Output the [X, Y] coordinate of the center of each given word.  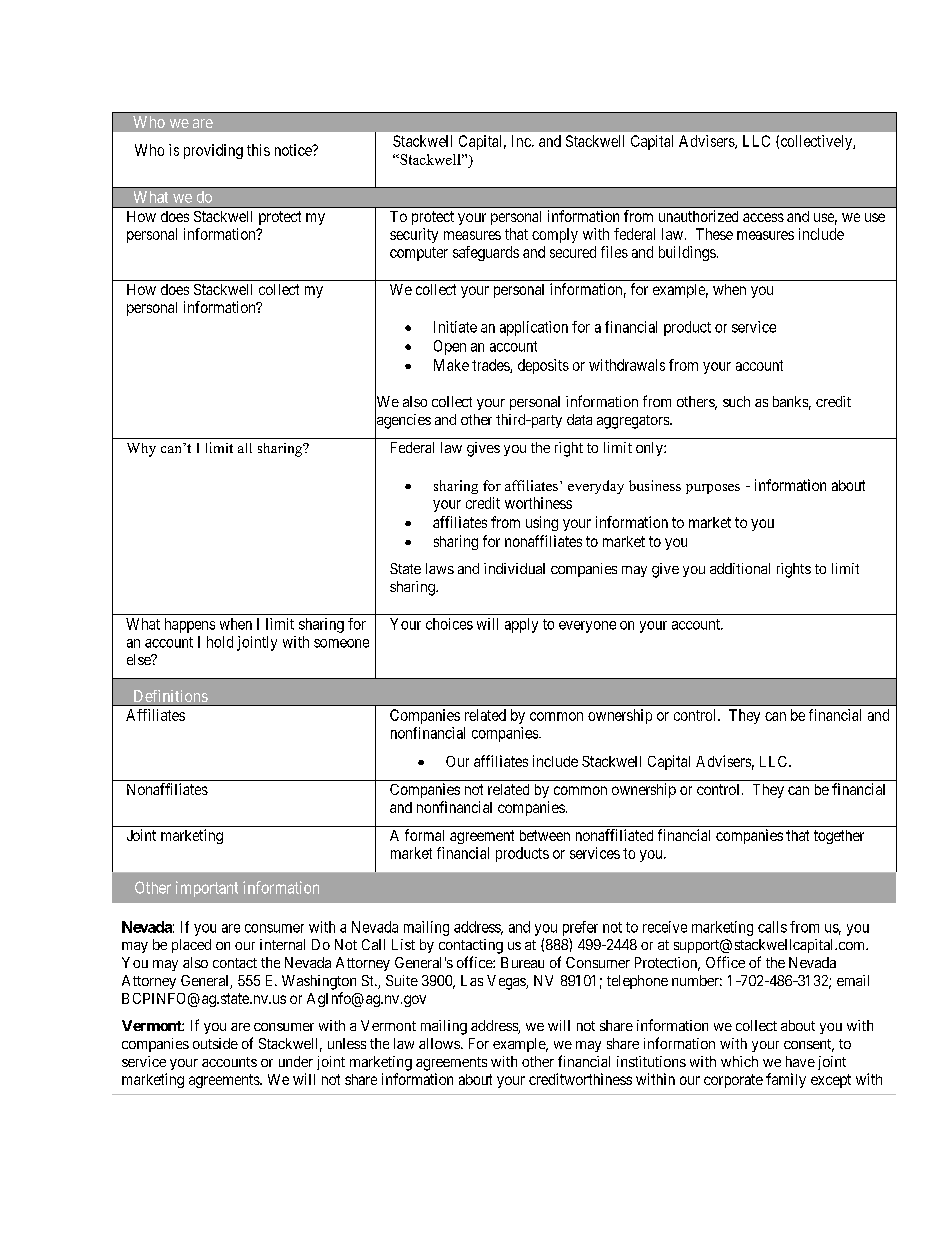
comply [555, 235]
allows [439, 1043]
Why [141, 450]
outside [215, 1043]
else [140, 659]
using [542, 523]
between [545, 835]
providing [213, 151]
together [839, 837]
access [763, 217]
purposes [713, 489]
